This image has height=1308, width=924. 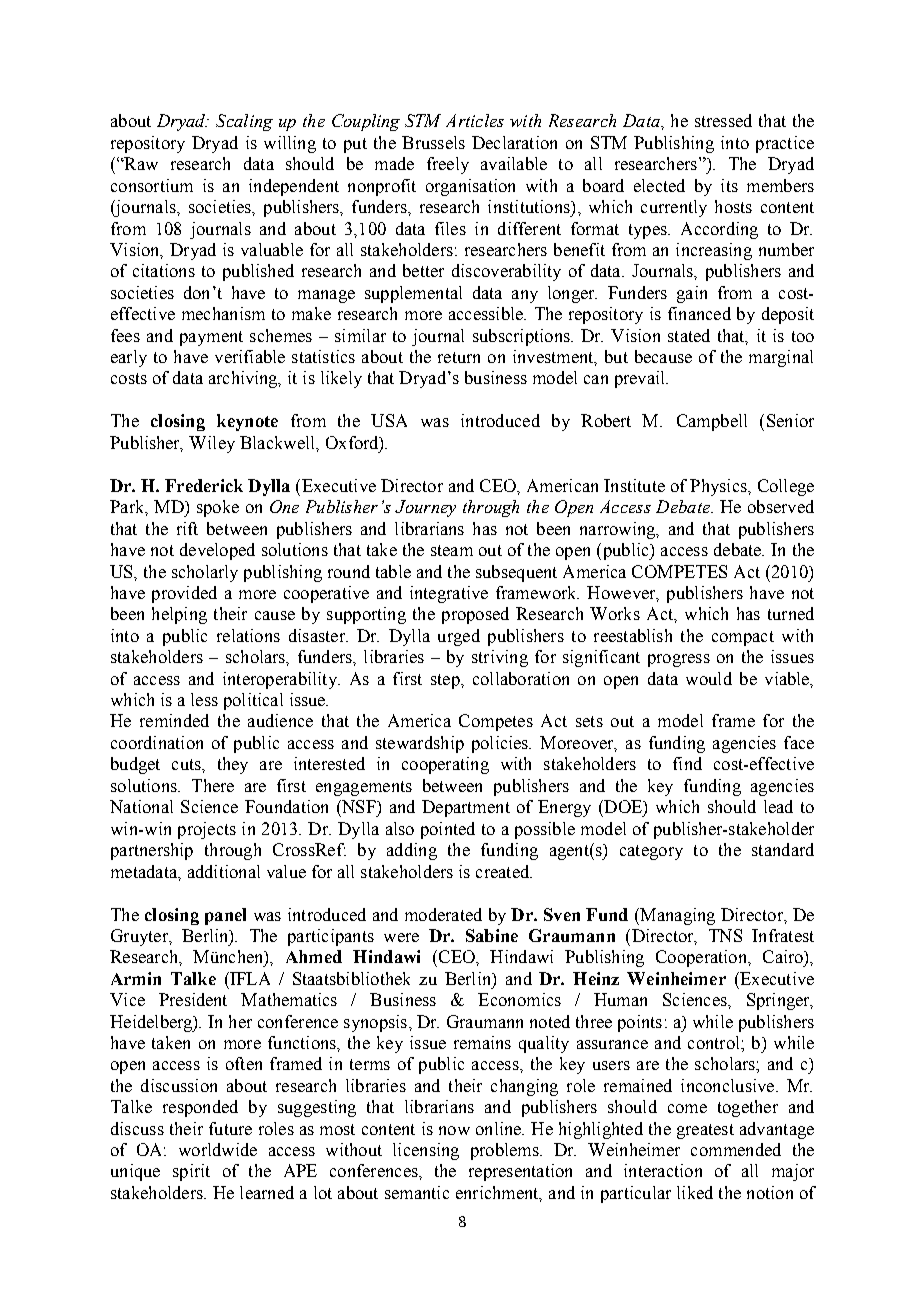 What do you see at coordinates (218, 1149) in the image?
I see `worldwide` at bounding box center [218, 1149].
